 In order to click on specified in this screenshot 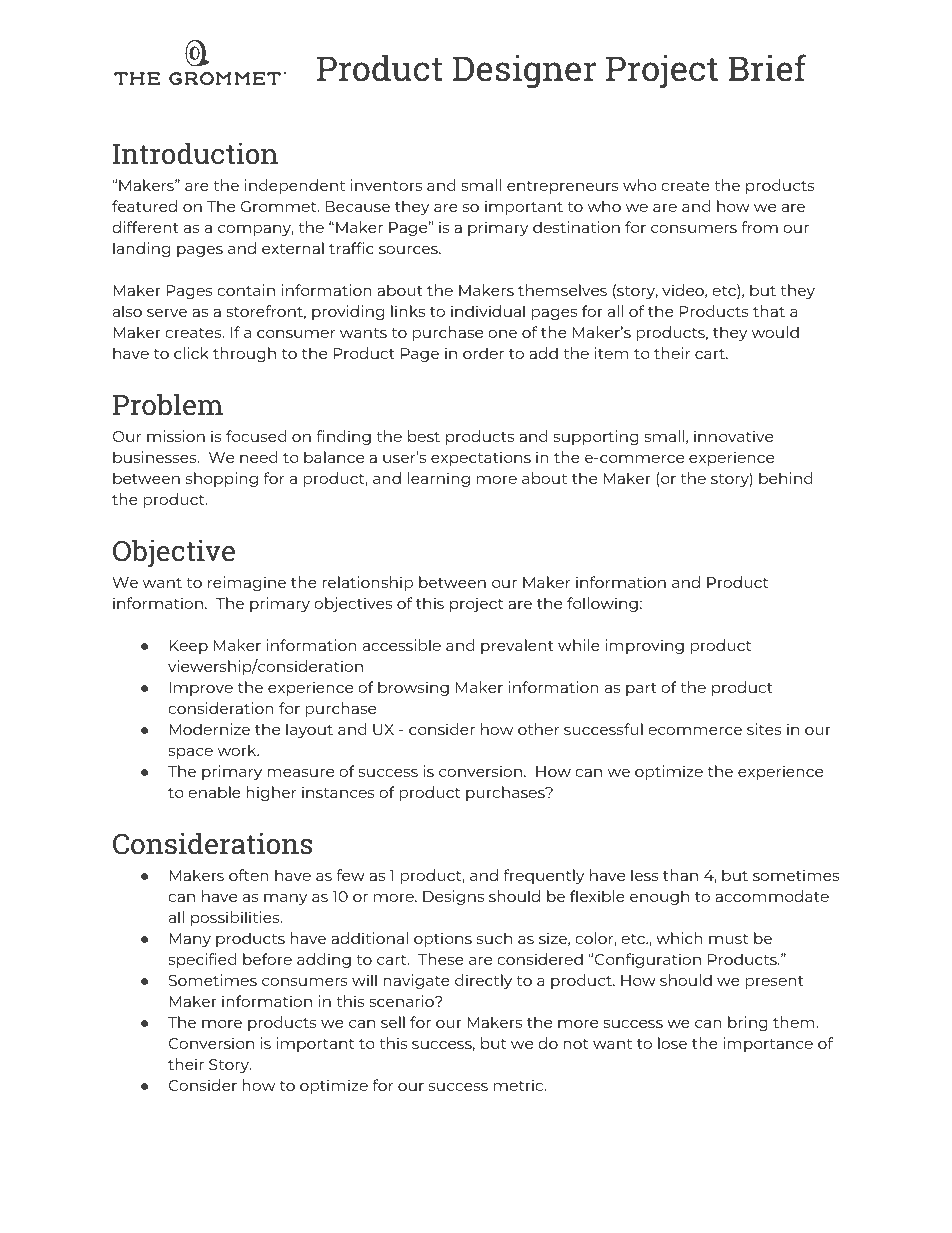, I will do `click(202, 960)`.
